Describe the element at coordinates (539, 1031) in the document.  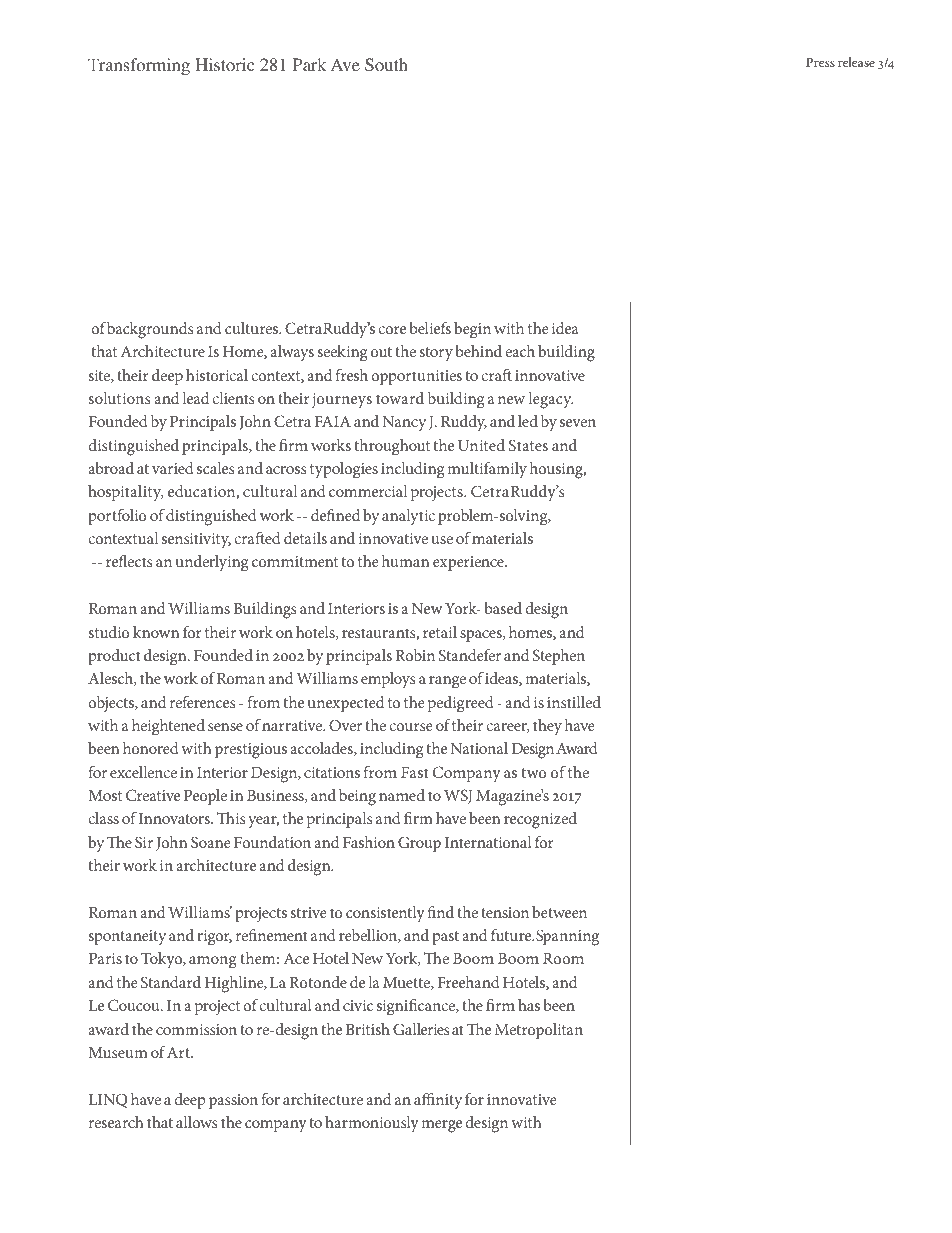
I see `Metropolitan` at that location.
